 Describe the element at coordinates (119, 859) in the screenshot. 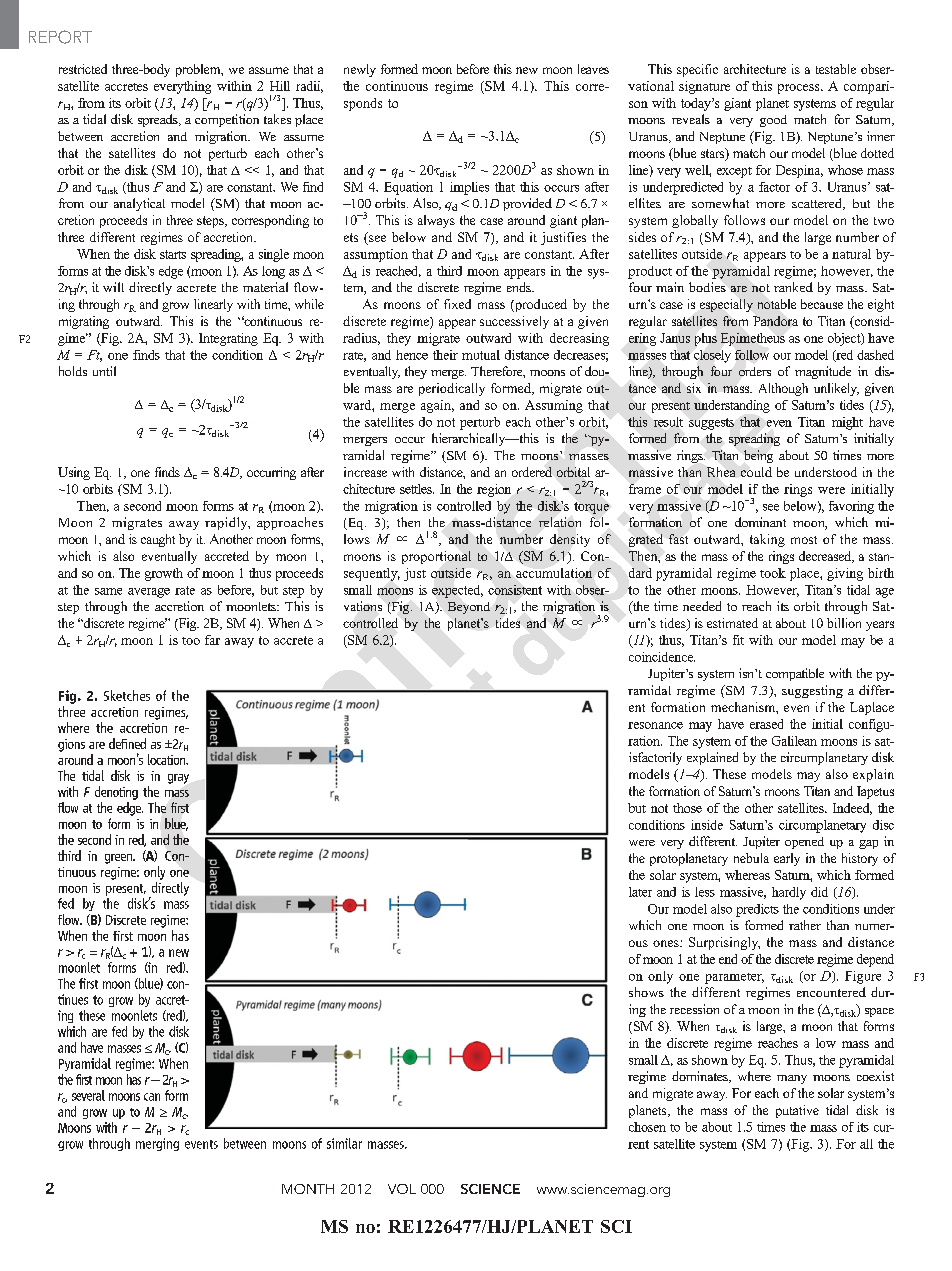

I see `green` at that location.
